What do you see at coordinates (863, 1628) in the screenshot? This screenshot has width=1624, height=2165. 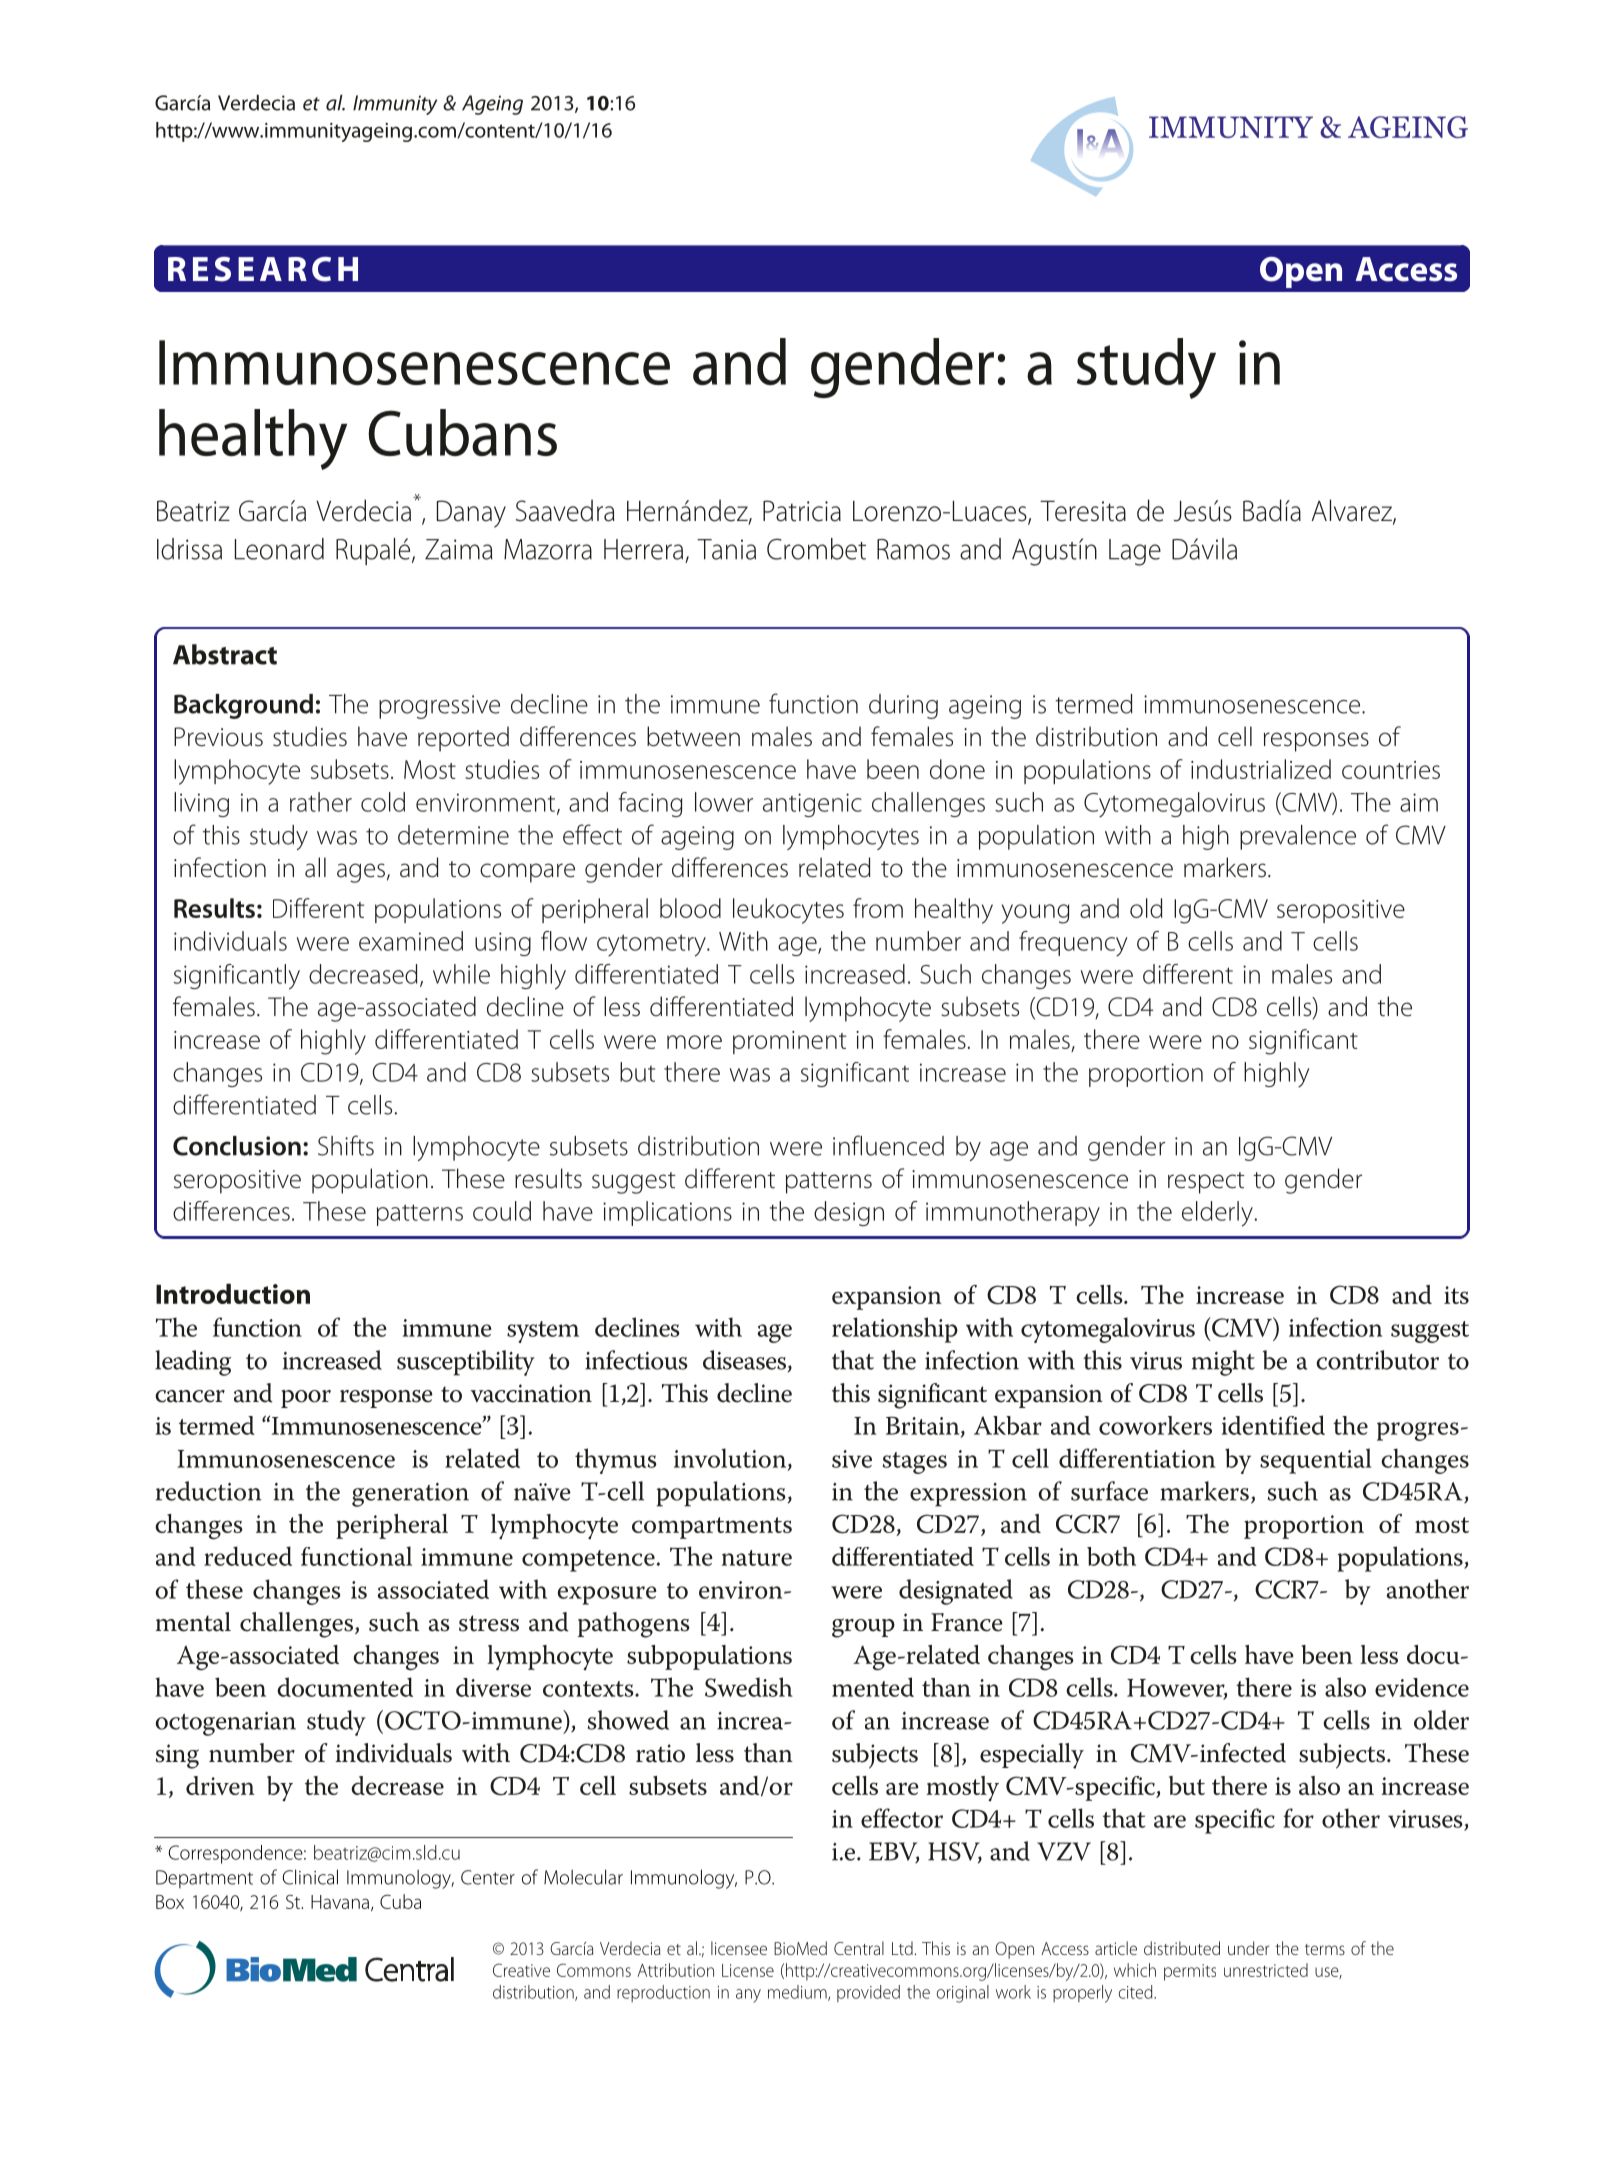 I see `group` at bounding box center [863, 1628].
